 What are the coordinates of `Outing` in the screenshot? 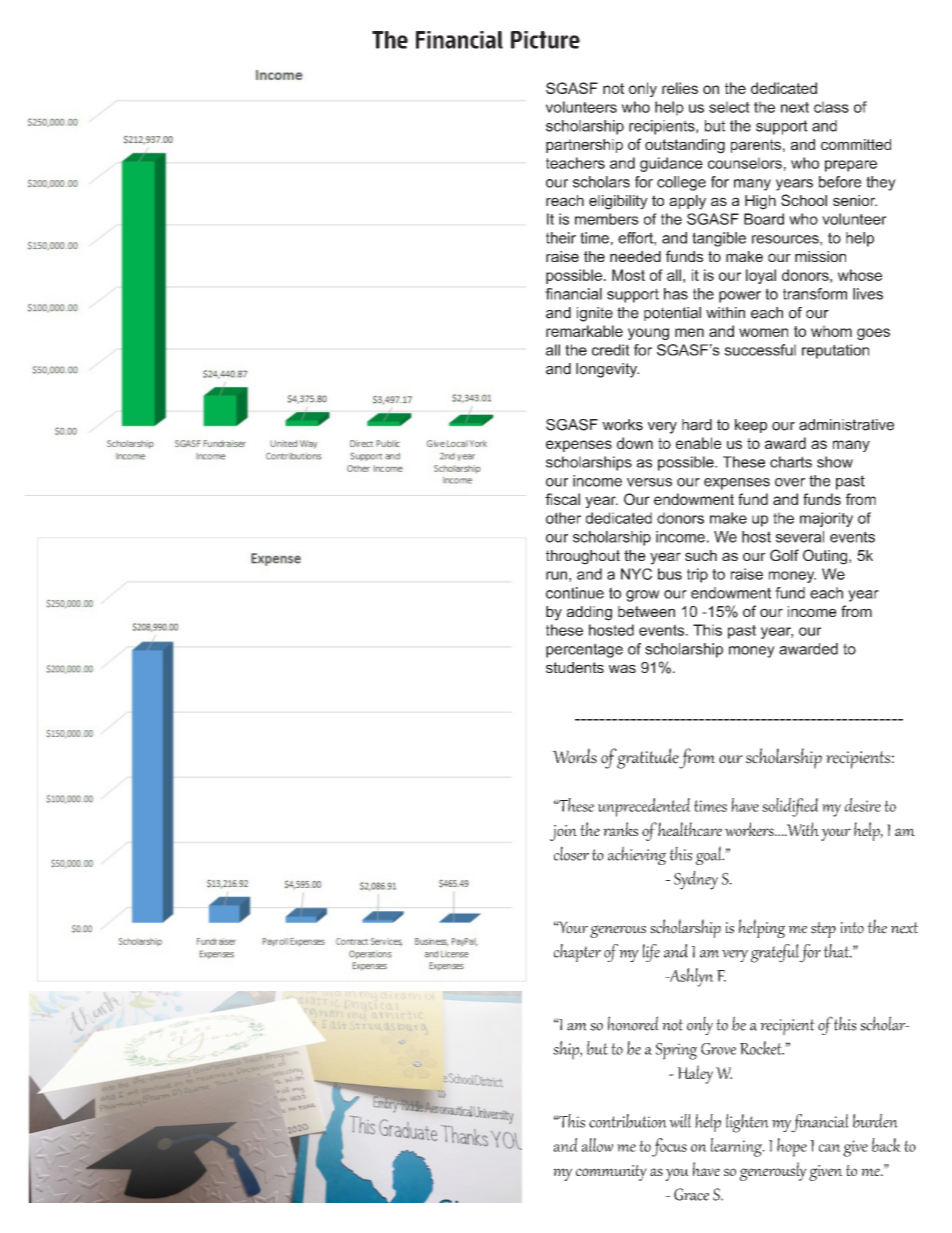 It's located at (826, 557).
